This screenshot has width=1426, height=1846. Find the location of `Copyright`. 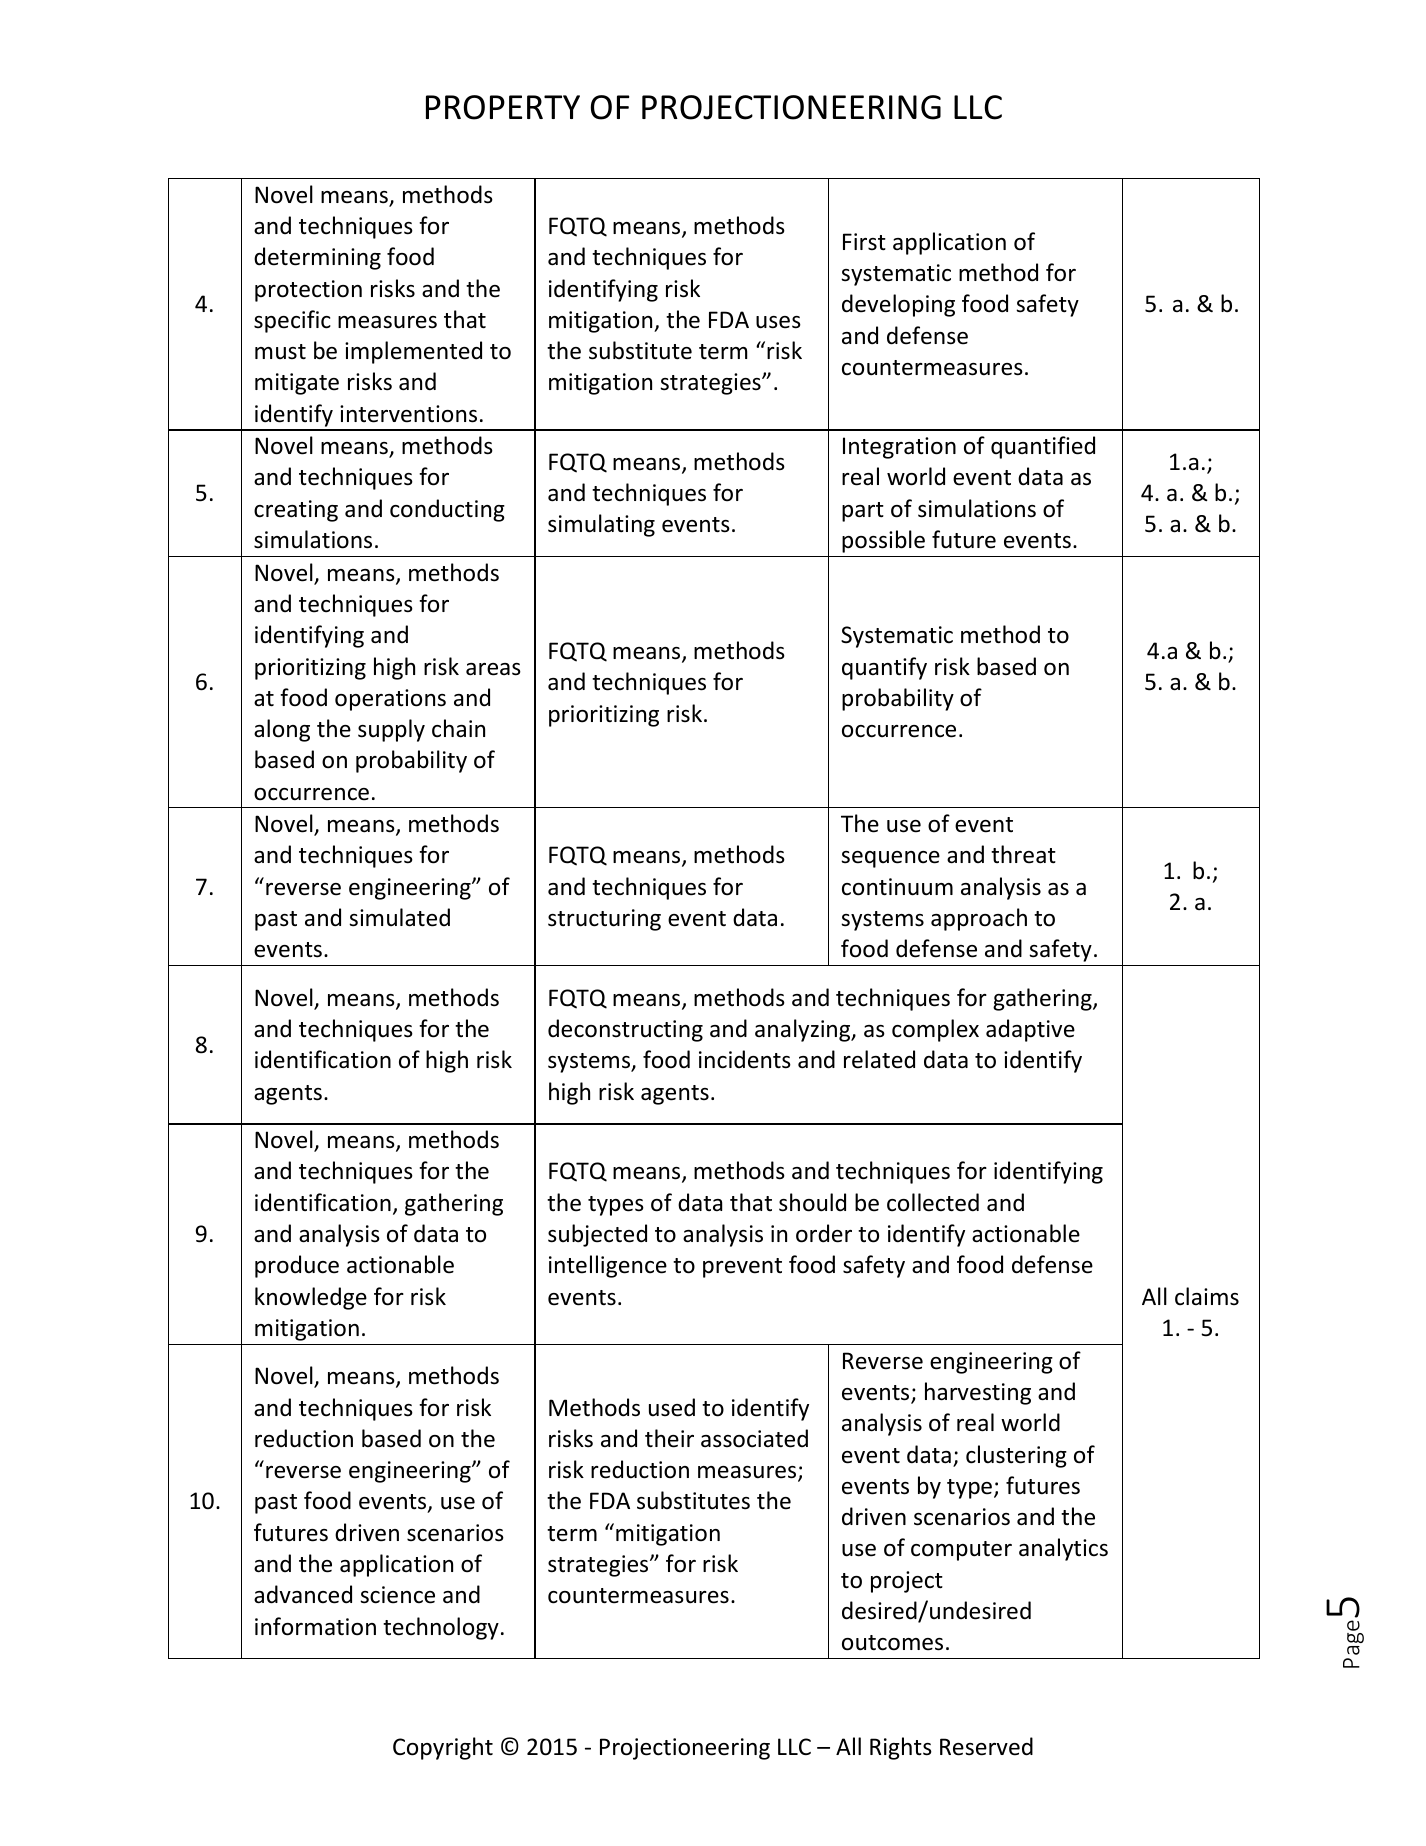

Copyright is located at coordinates (443, 1748).
